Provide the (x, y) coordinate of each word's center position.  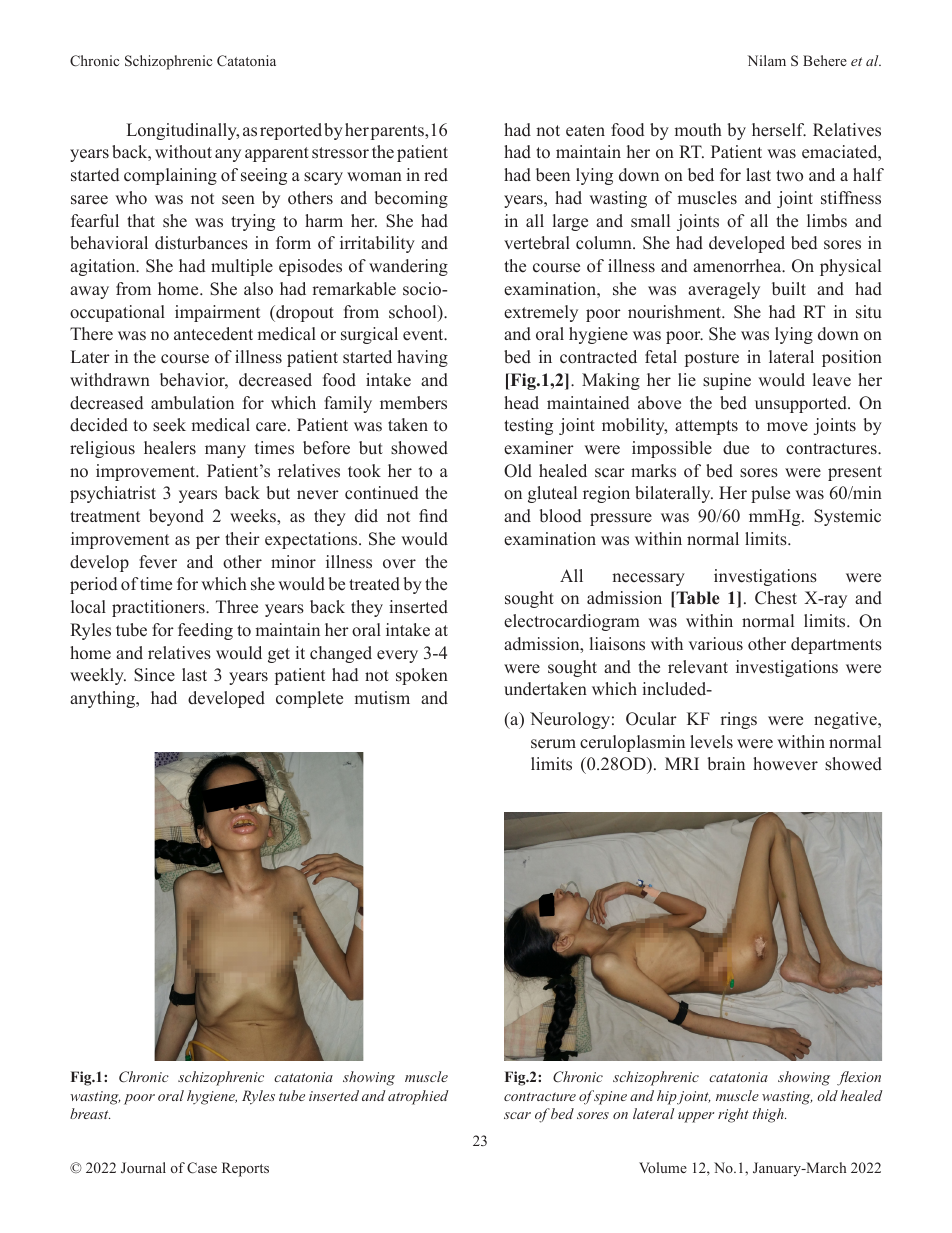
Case (202, 1168)
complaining (170, 176)
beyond (176, 517)
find (433, 516)
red (436, 175)
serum (553, 744)
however (785, 764)
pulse (770, 494)
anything (103, 699)
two (789, 175)
